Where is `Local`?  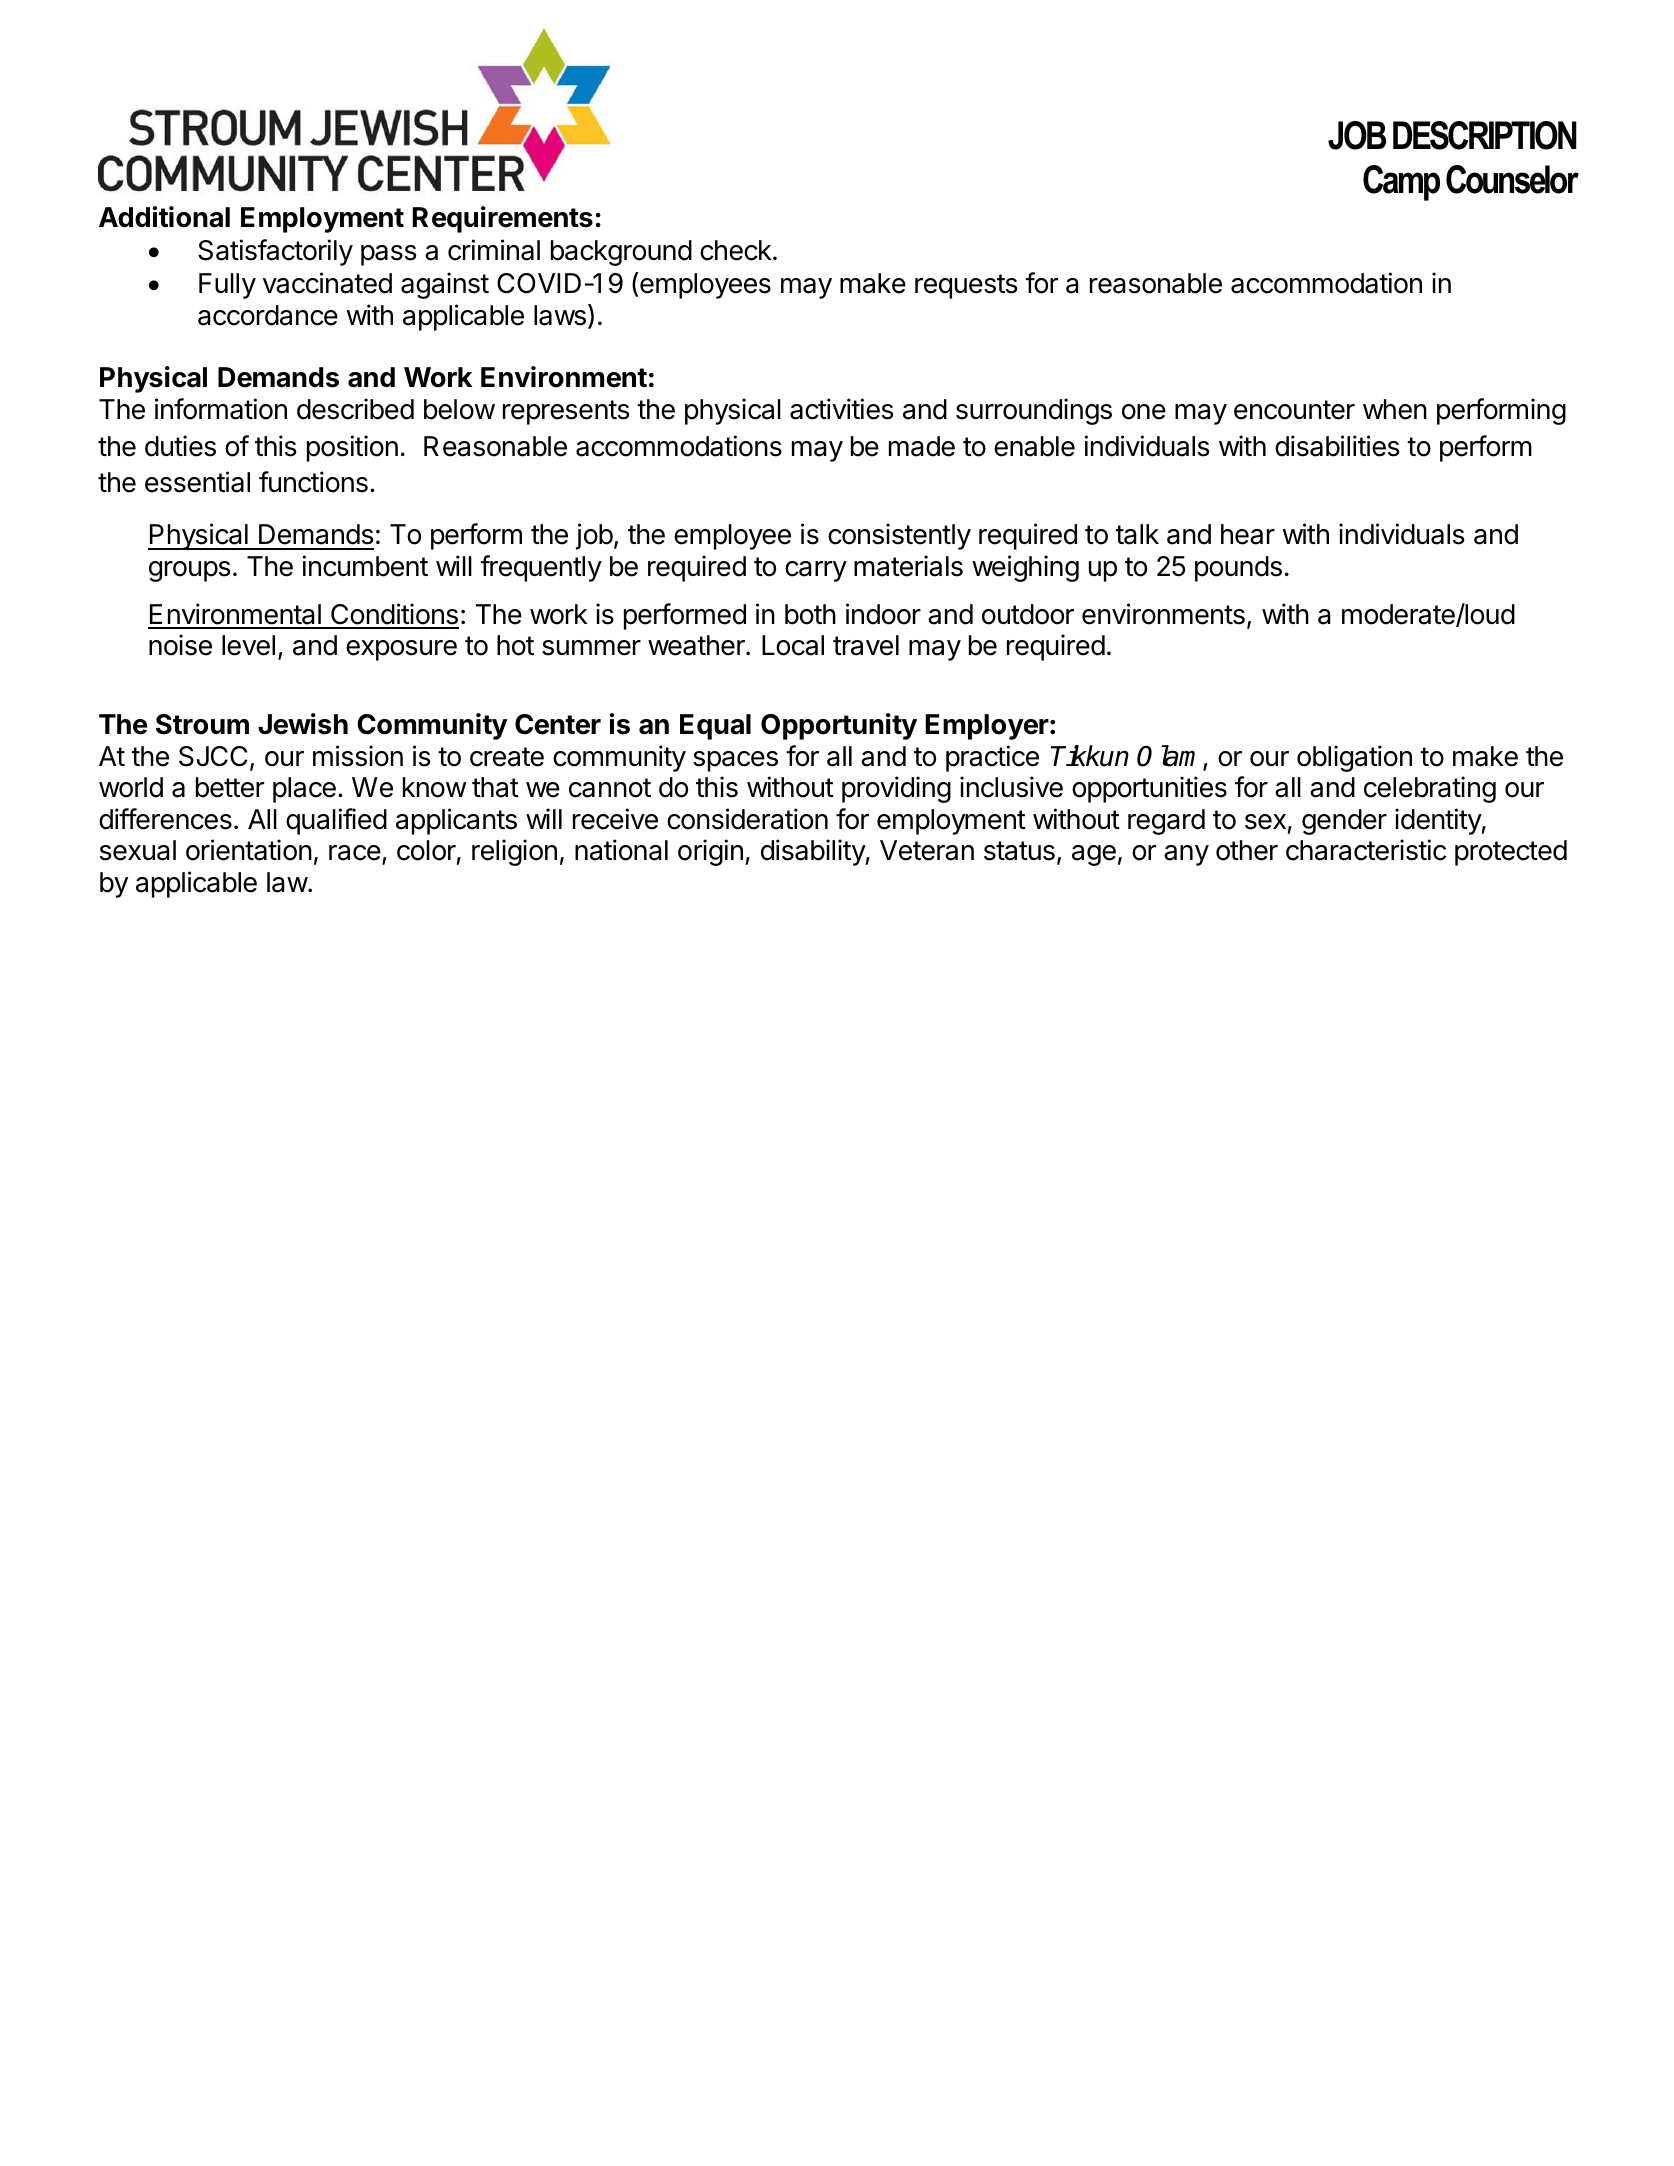 Local is located at coordinates (793, 645).
